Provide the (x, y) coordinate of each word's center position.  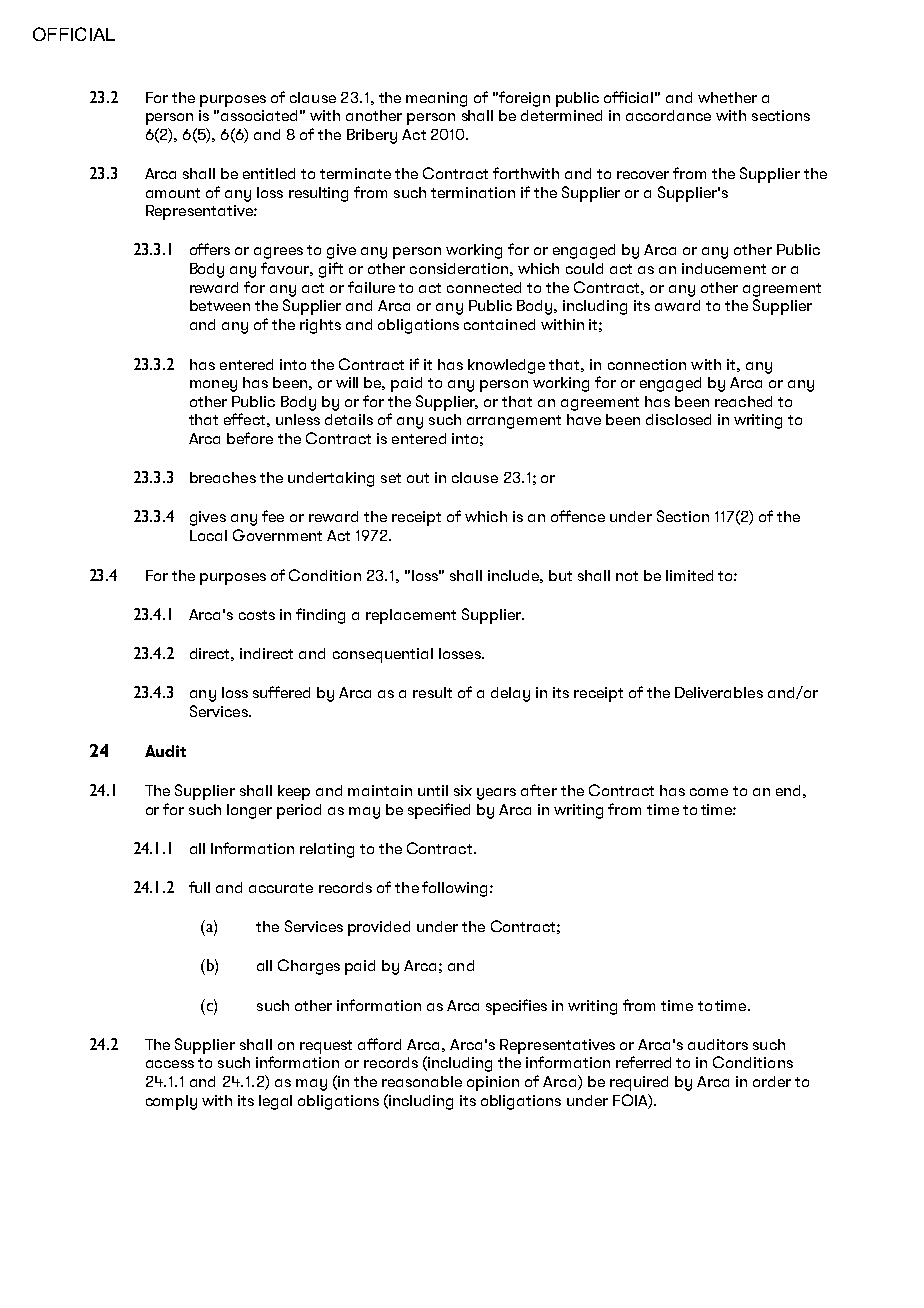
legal (275, 1102)
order (772, 1081)
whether (727, 97)
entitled (269, 173)
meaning (436, 99)
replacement (411, 616)
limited (689, 575)
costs (257, 615)
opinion (493, 1083)
